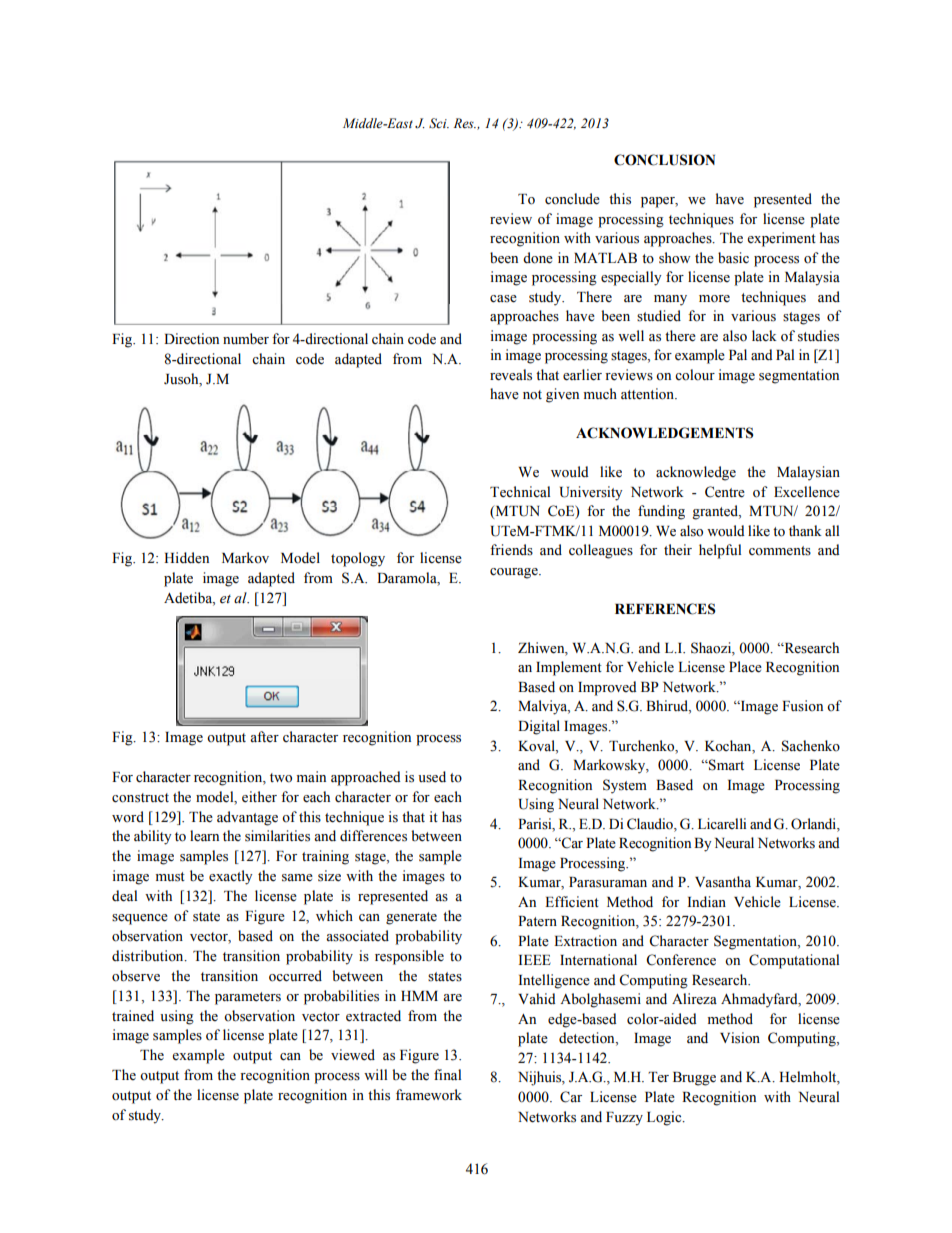 Image resolution: width=952 pixels, height=1233 pixels. Describe the element at coordinates (695, 375) in the screenshot. I see `colour` at that location.
